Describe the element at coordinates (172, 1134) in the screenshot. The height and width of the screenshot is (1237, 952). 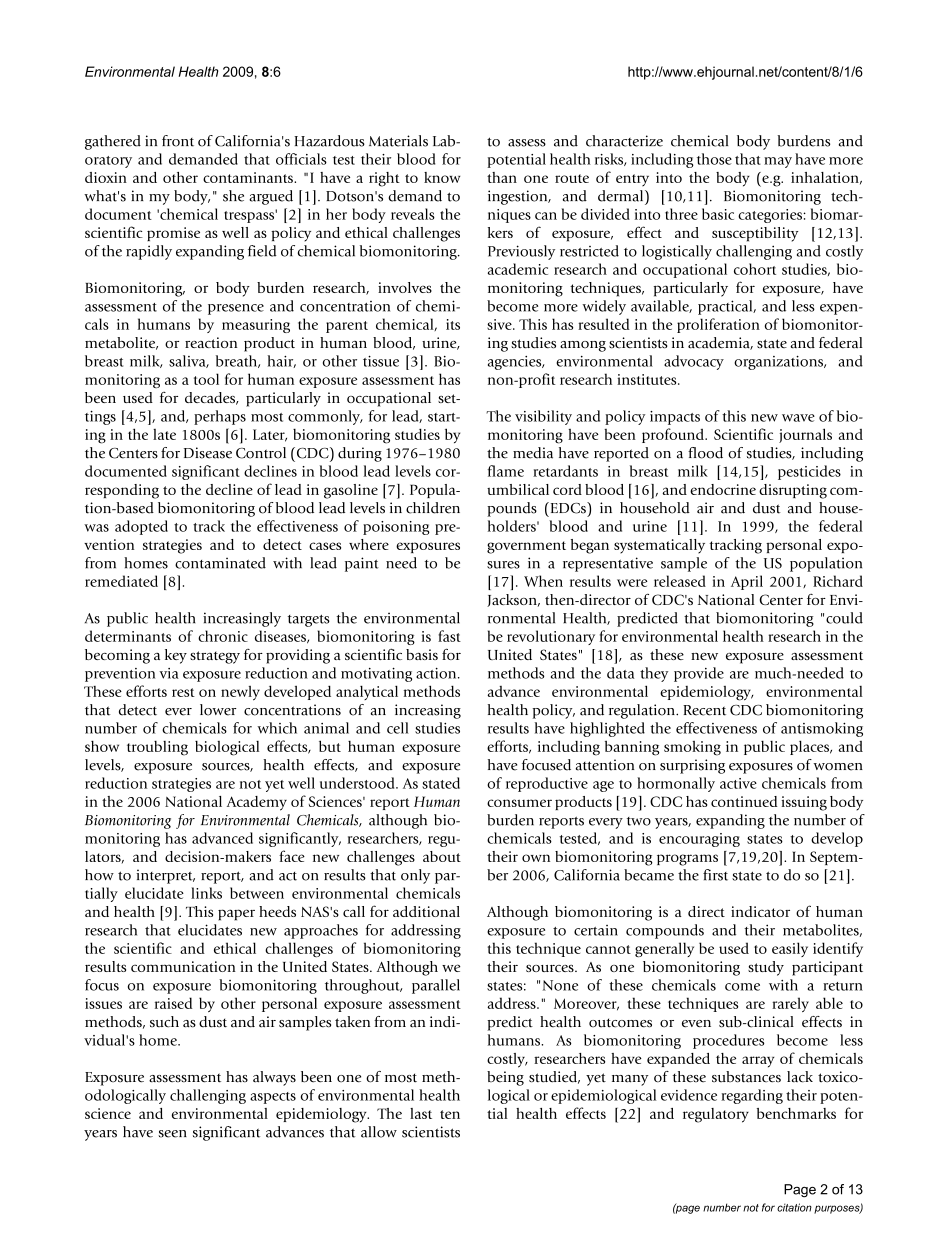
I see `seen` at that location.
